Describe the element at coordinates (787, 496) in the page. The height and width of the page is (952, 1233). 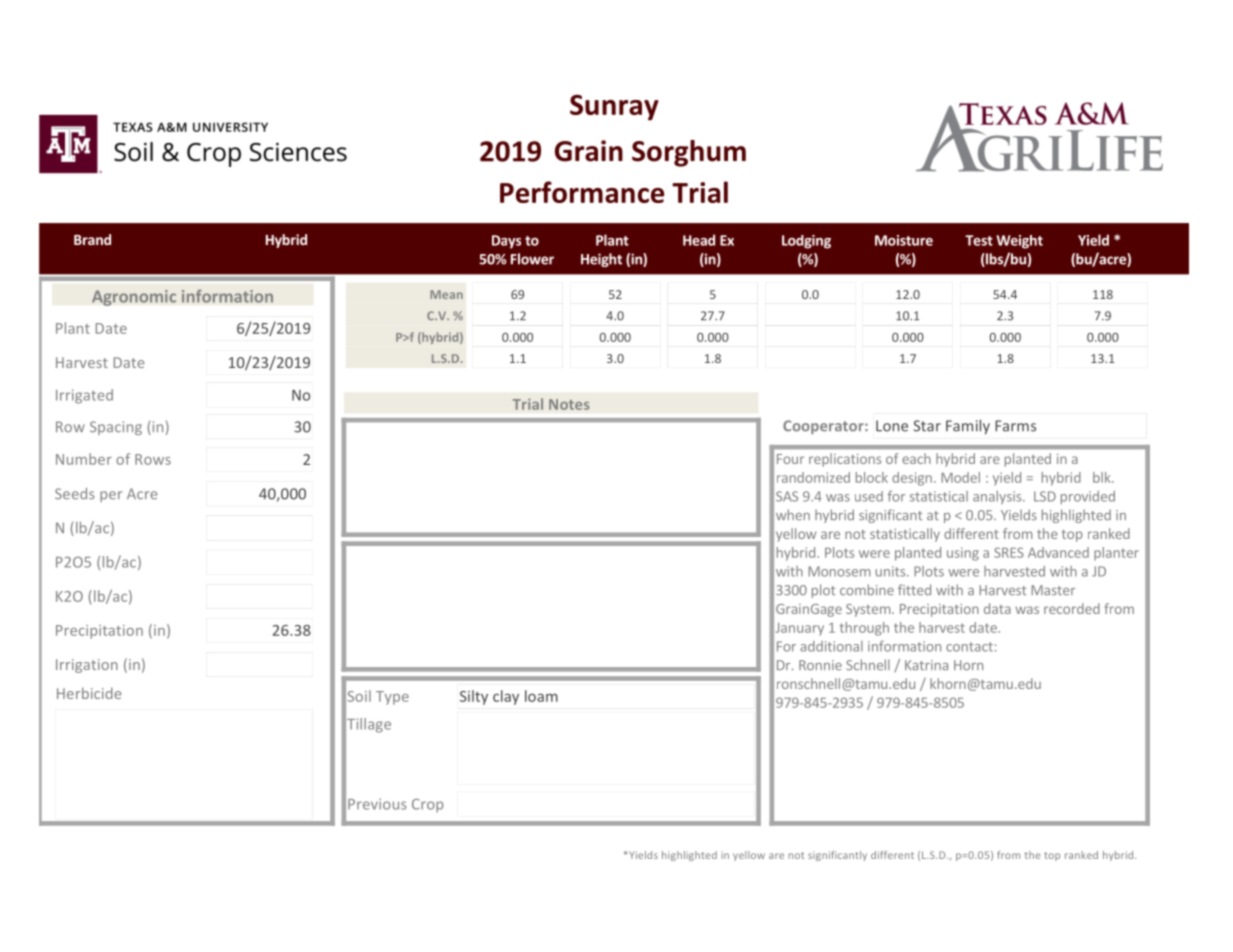
I see `SAS` at that location.
